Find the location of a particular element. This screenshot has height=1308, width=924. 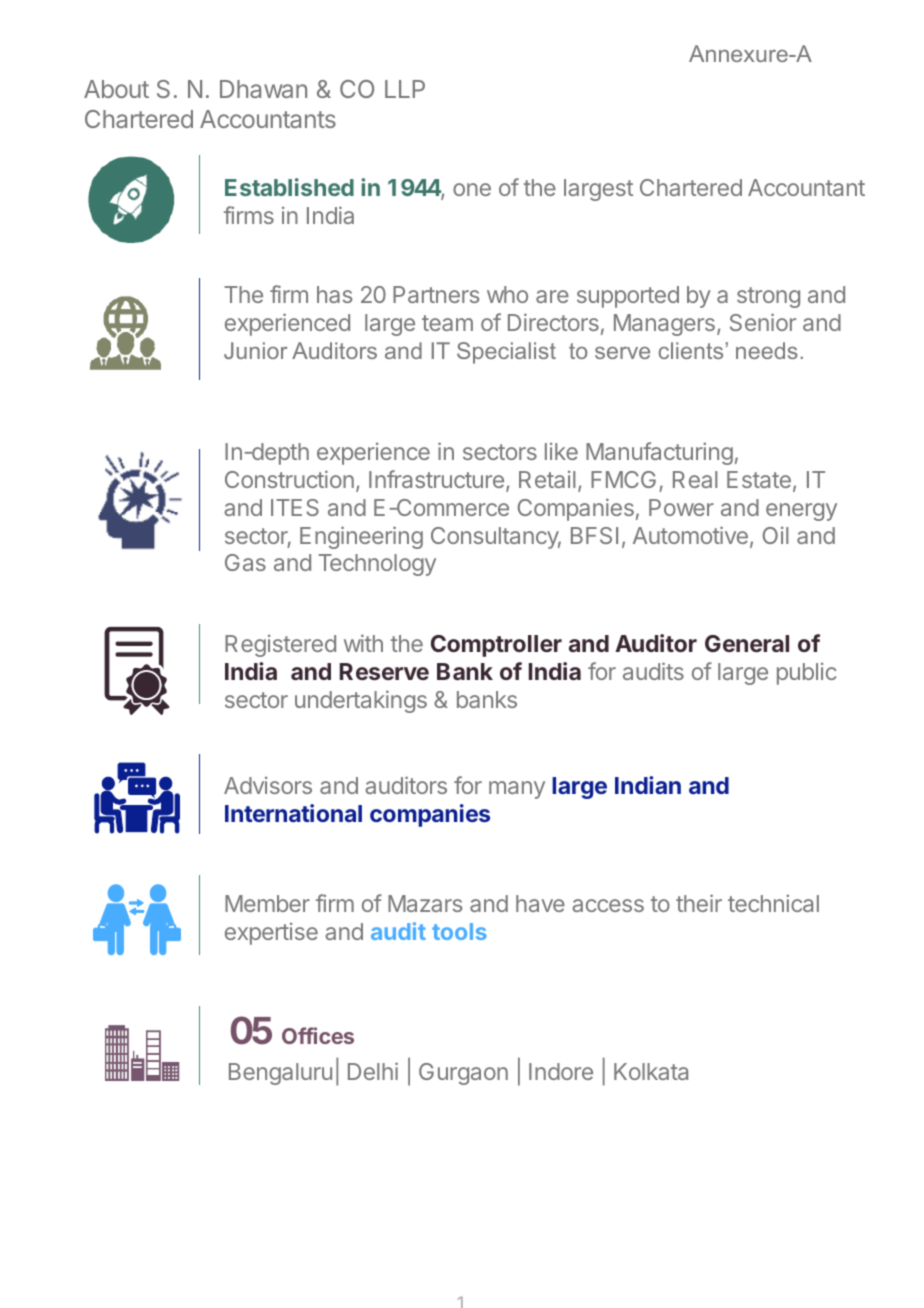

Gas is located at coordinates (245, 562).
